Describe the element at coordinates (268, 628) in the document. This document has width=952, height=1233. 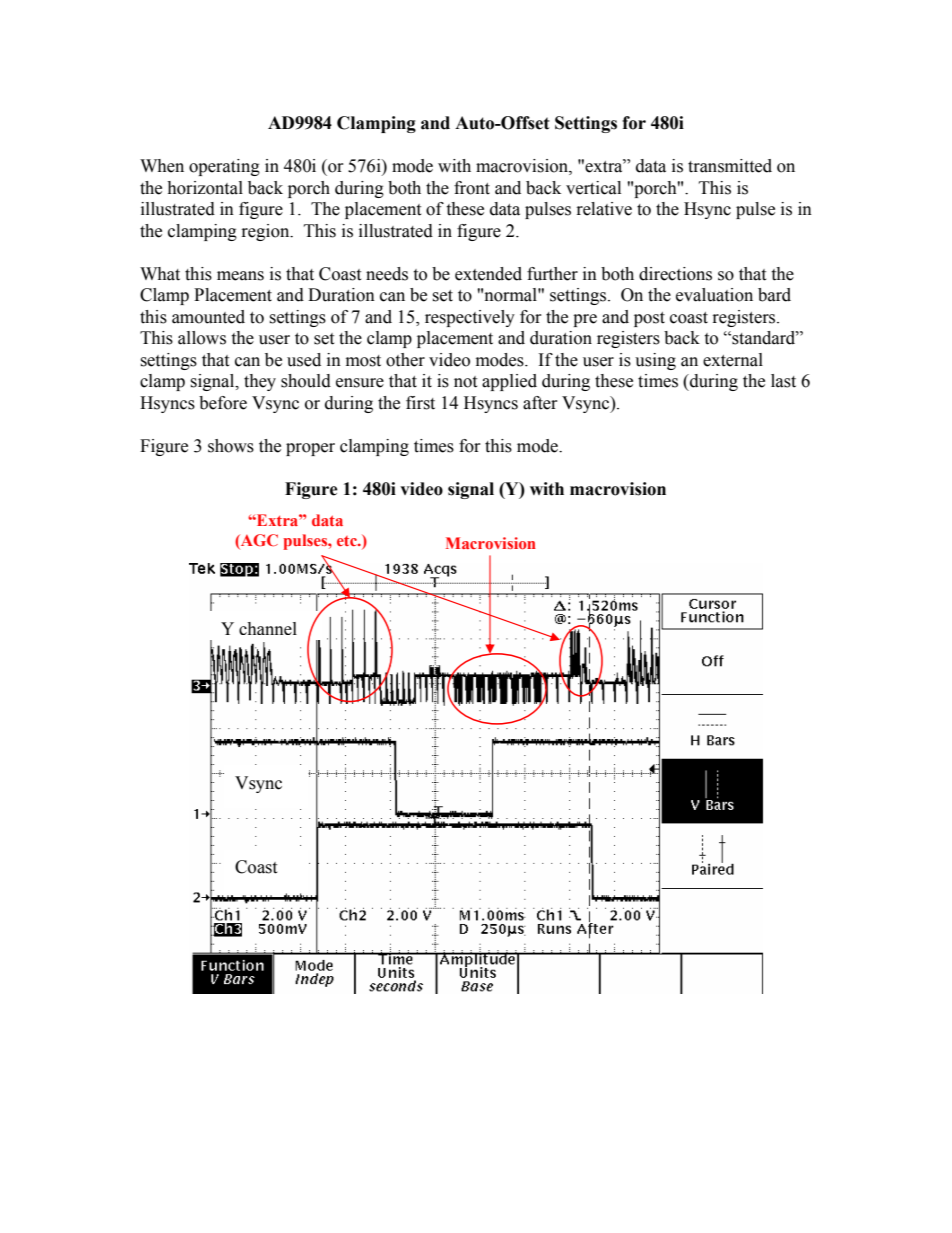
I see `channel` at that location.
